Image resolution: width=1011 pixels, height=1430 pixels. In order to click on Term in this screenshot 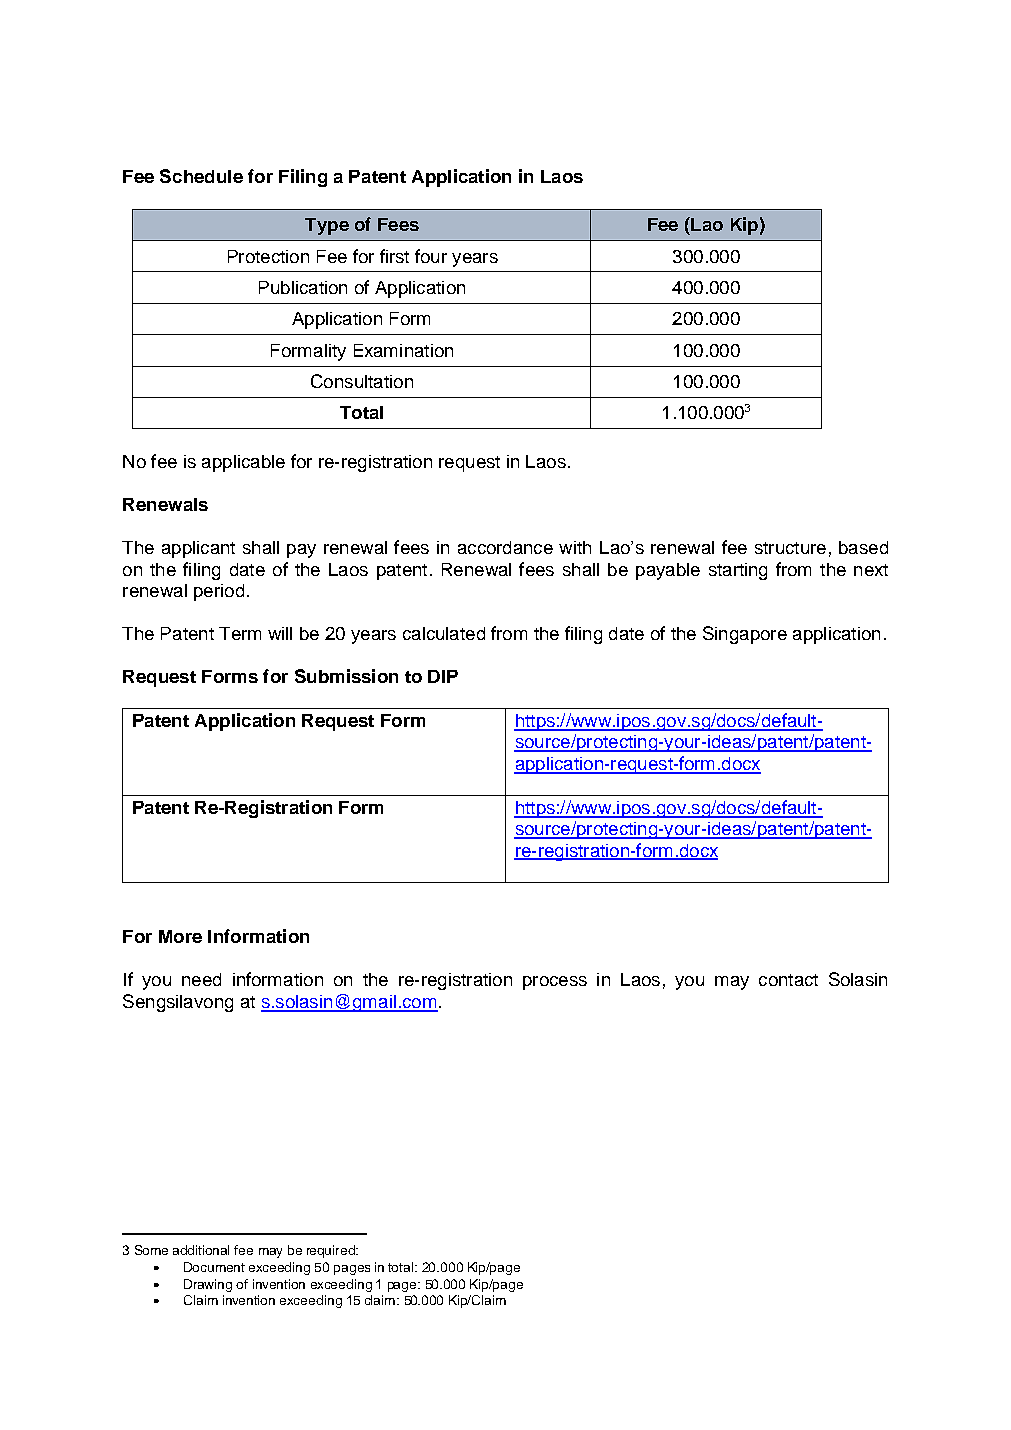, I will do `click(240, 633)`.
